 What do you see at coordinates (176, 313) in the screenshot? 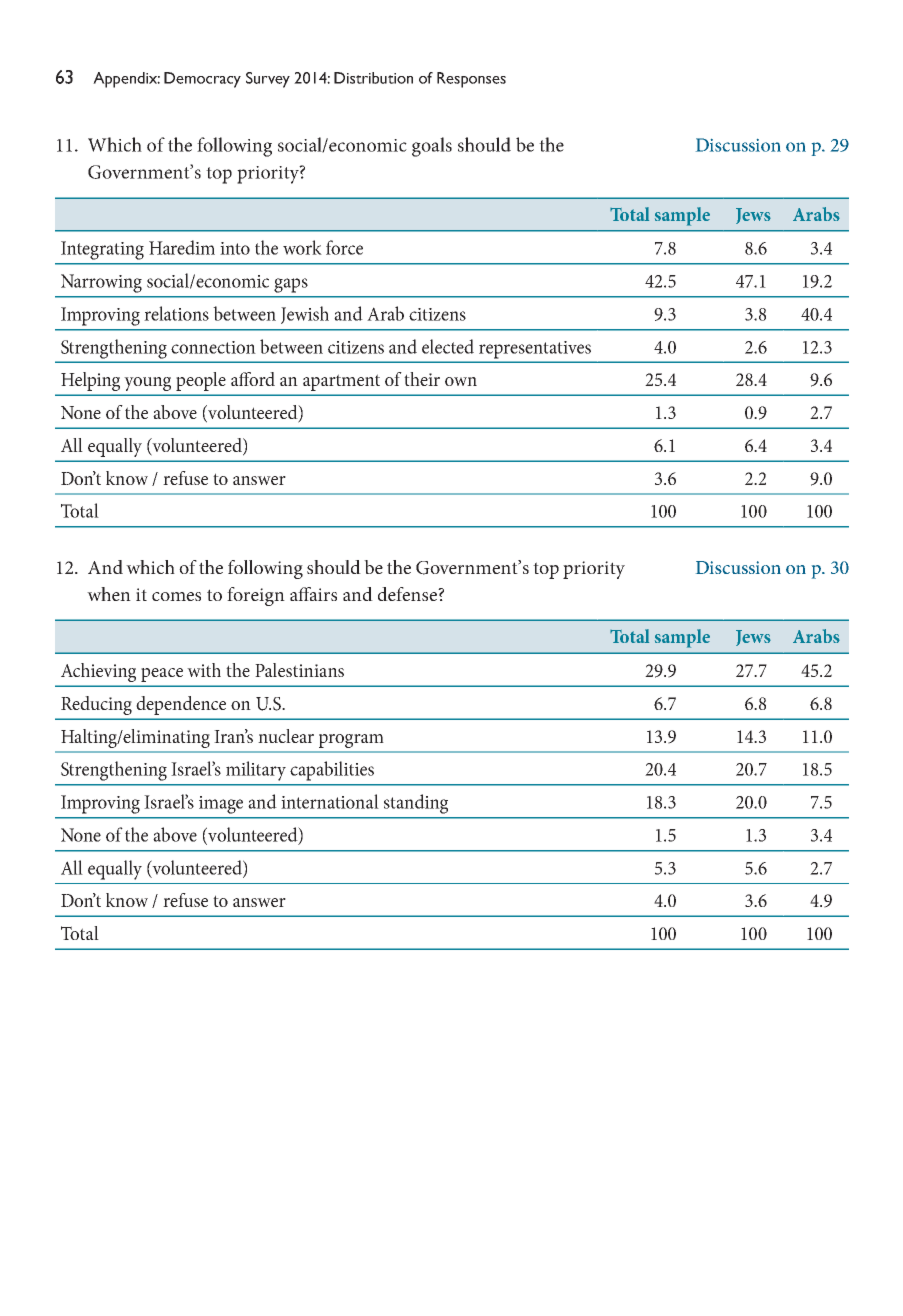
I see `relations` at bounding box center [176, 313].
